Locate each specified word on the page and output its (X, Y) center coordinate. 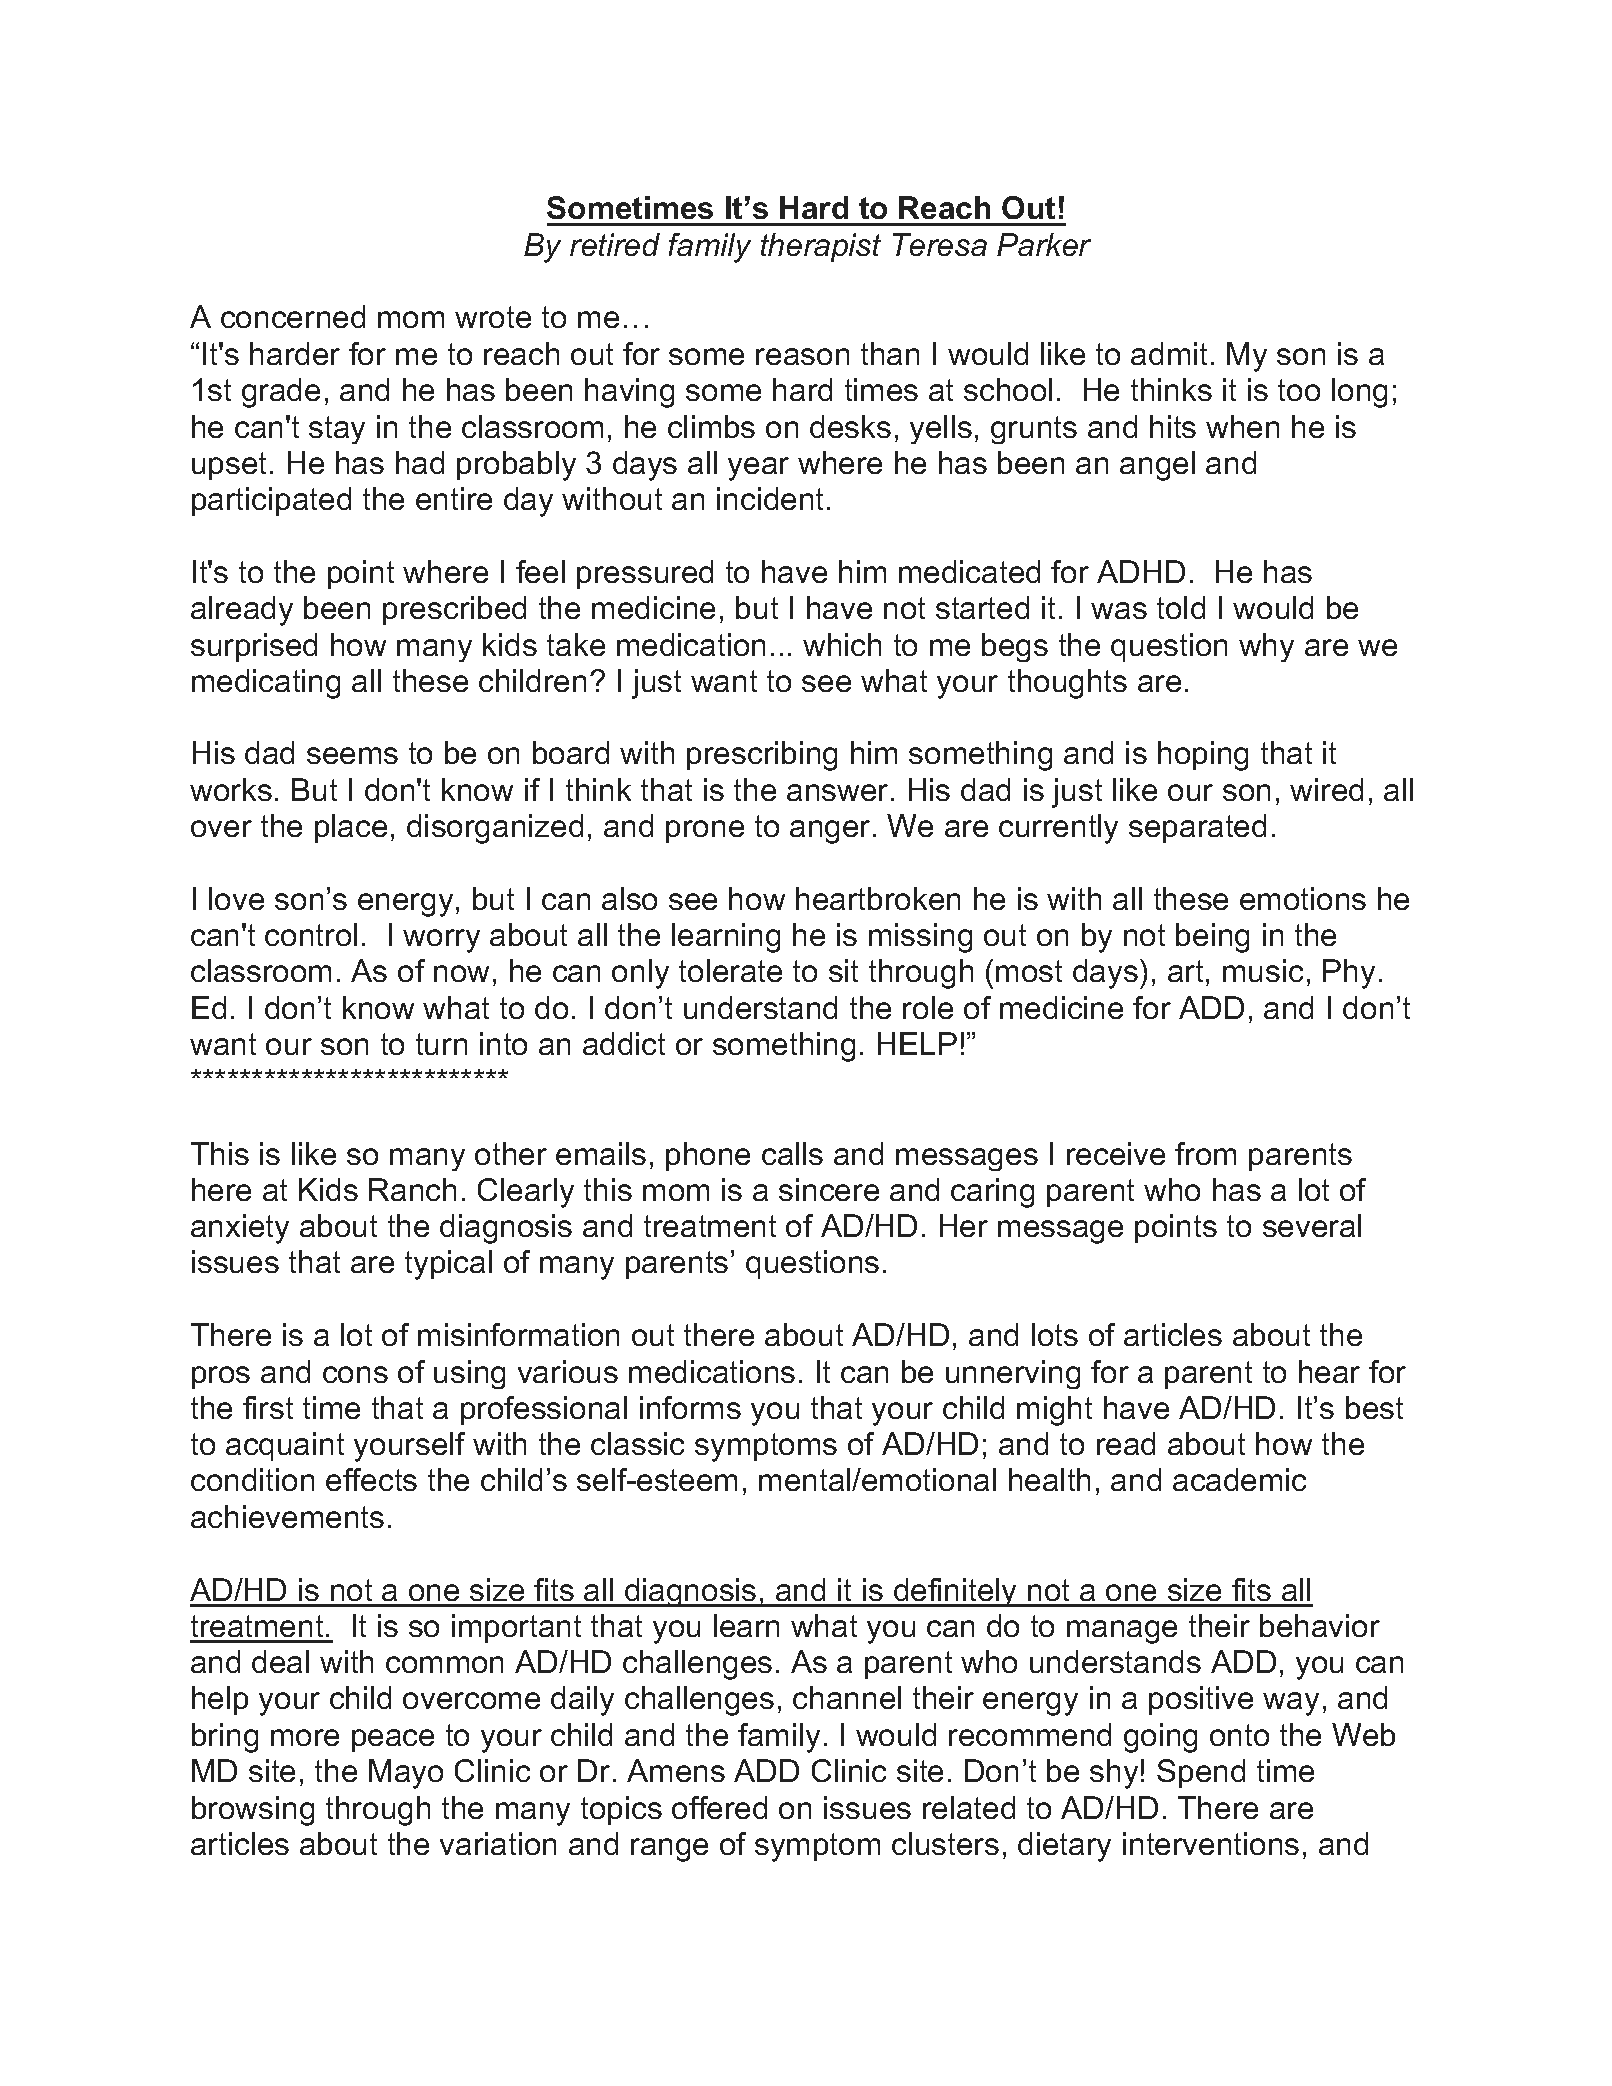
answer (837, 792)
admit (1169, 353)
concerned (293, 316)
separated (1197, 828)
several (1312, 1225)
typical (448, 1265)
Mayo (406, 1774)
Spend (1201, 1773)
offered (719, 1807)
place (351, 828)
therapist (821, 247)
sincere (829, 1189)
